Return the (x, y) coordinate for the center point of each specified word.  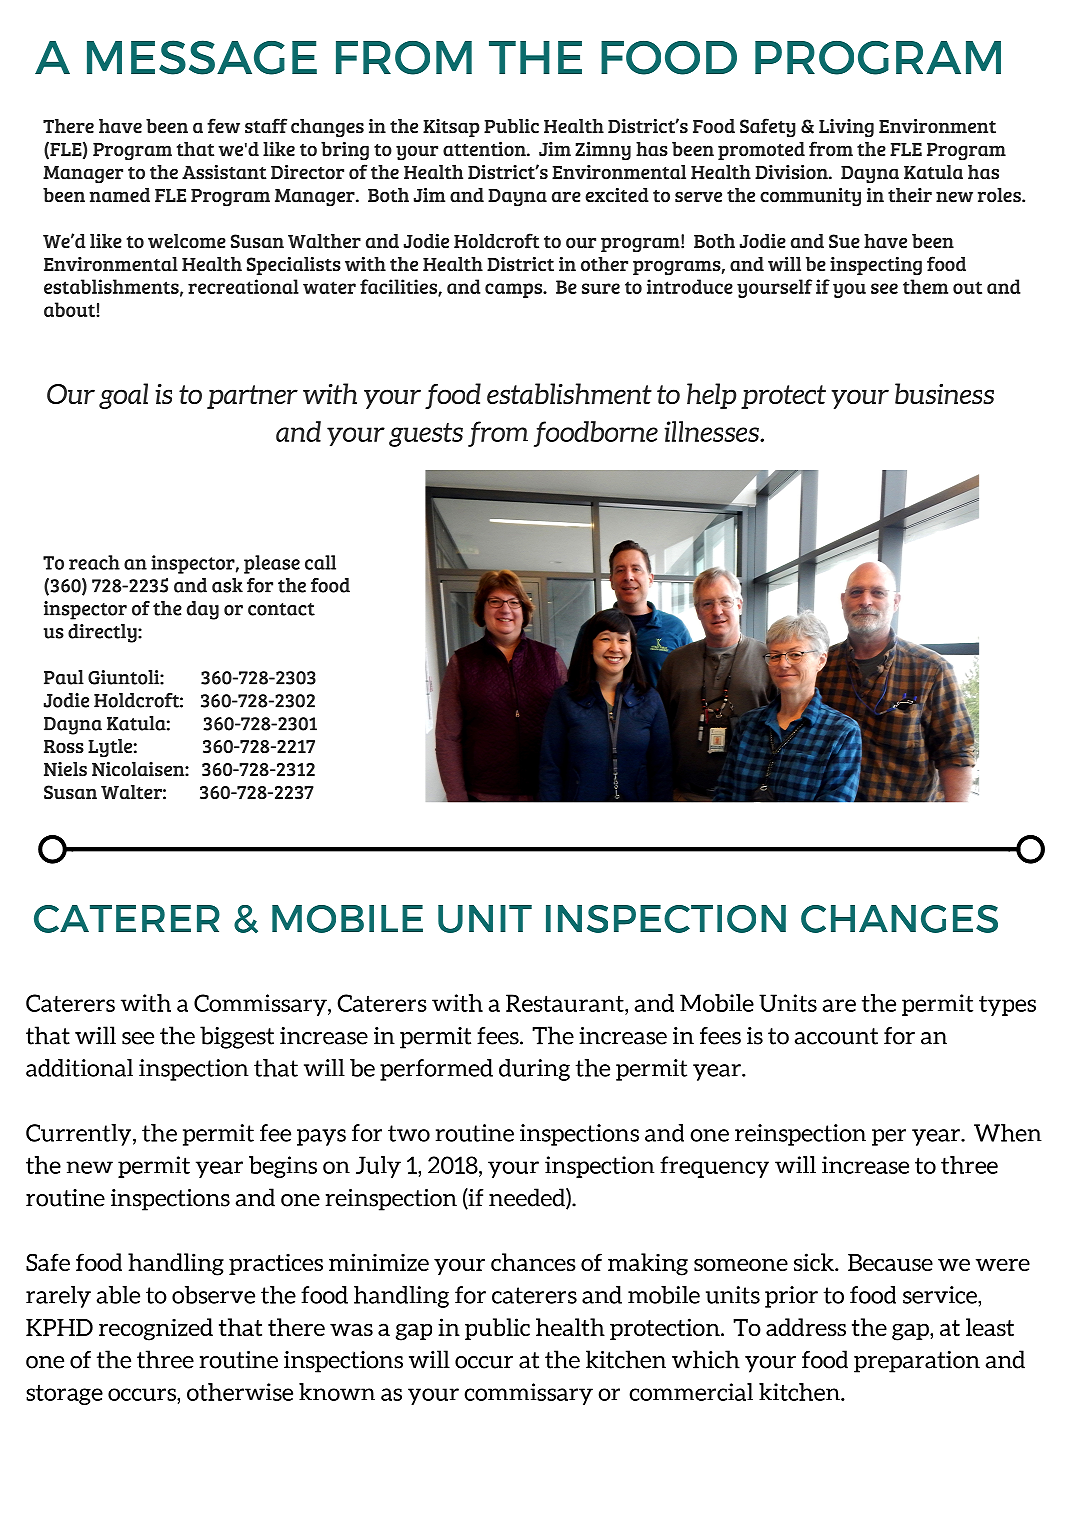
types (1007, 1005)
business (944, 393)
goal (123, 396)
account (836, 1036)
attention (485, 149)
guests (426, 435)
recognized (156, 1329)
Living (846, 128)
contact (281, 609)
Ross (64, 747)
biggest (237, 1037)
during (534, 1070)
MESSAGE (202, 57)
